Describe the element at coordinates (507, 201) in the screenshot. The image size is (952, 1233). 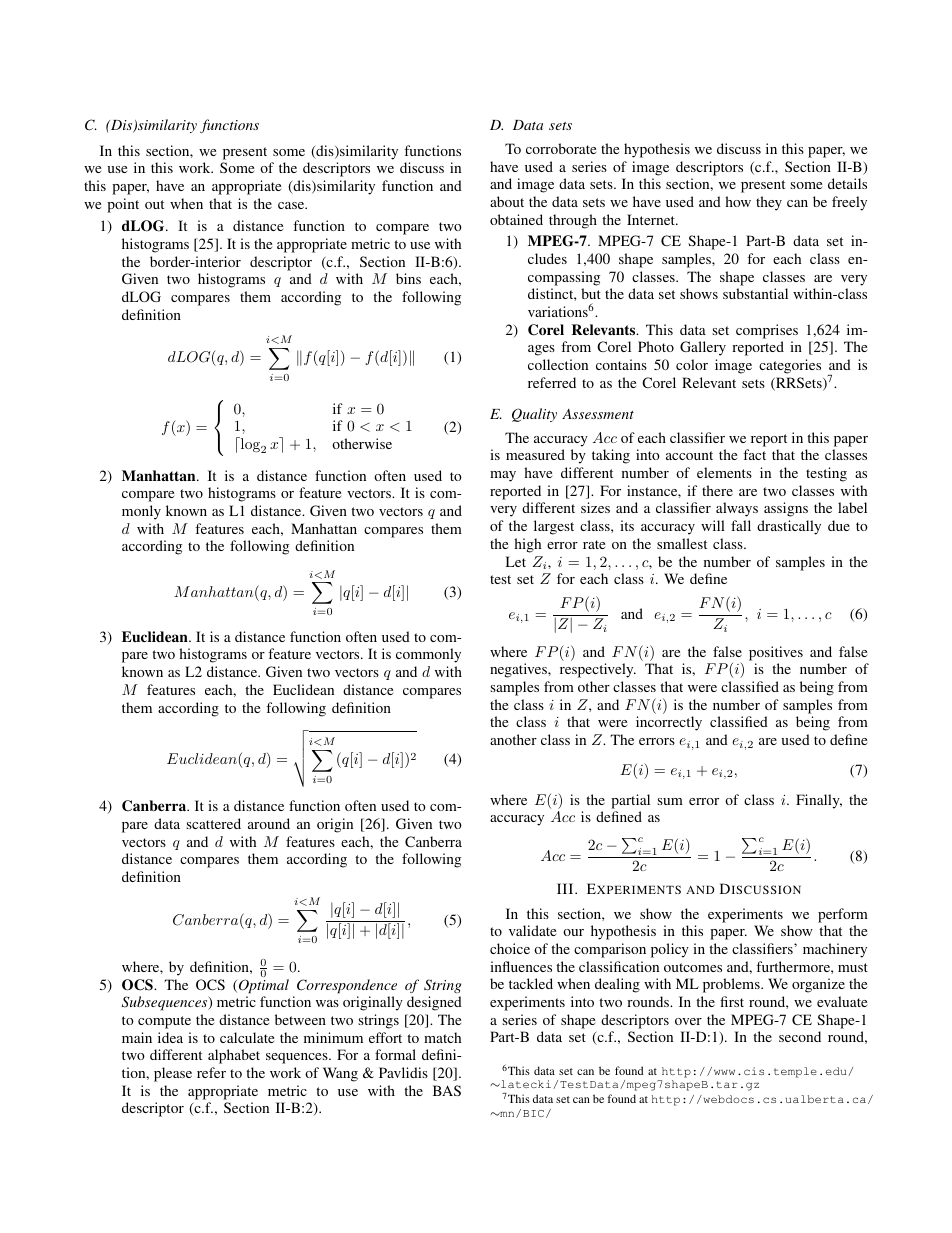
I see `about` at that location.
